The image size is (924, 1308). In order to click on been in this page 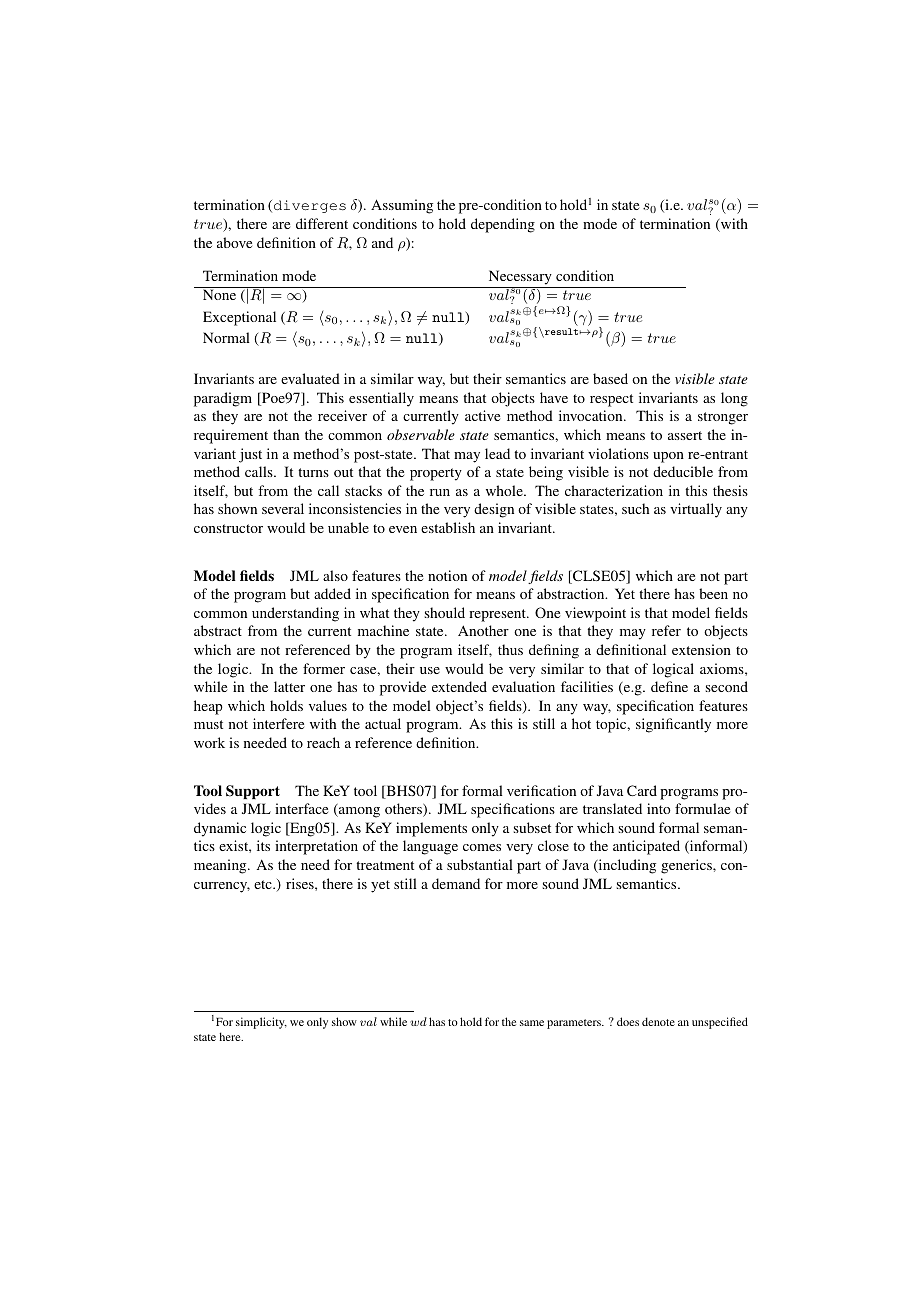, I will do `click(713, 593)`.
